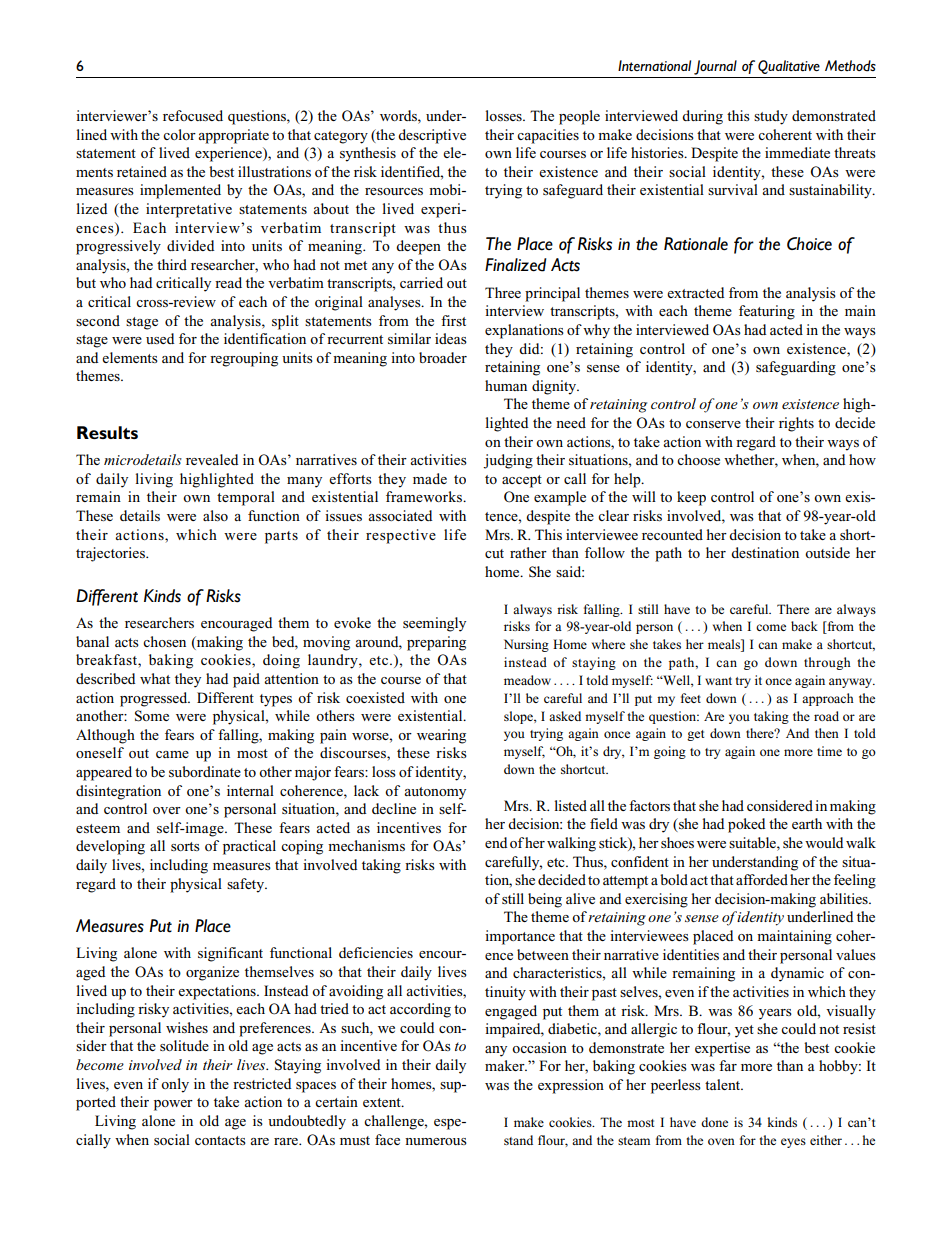 This screenshot has width=952, height=1233. Describe the element at coordinates (804, 626) in the screenshot. I see `back` at that location.
